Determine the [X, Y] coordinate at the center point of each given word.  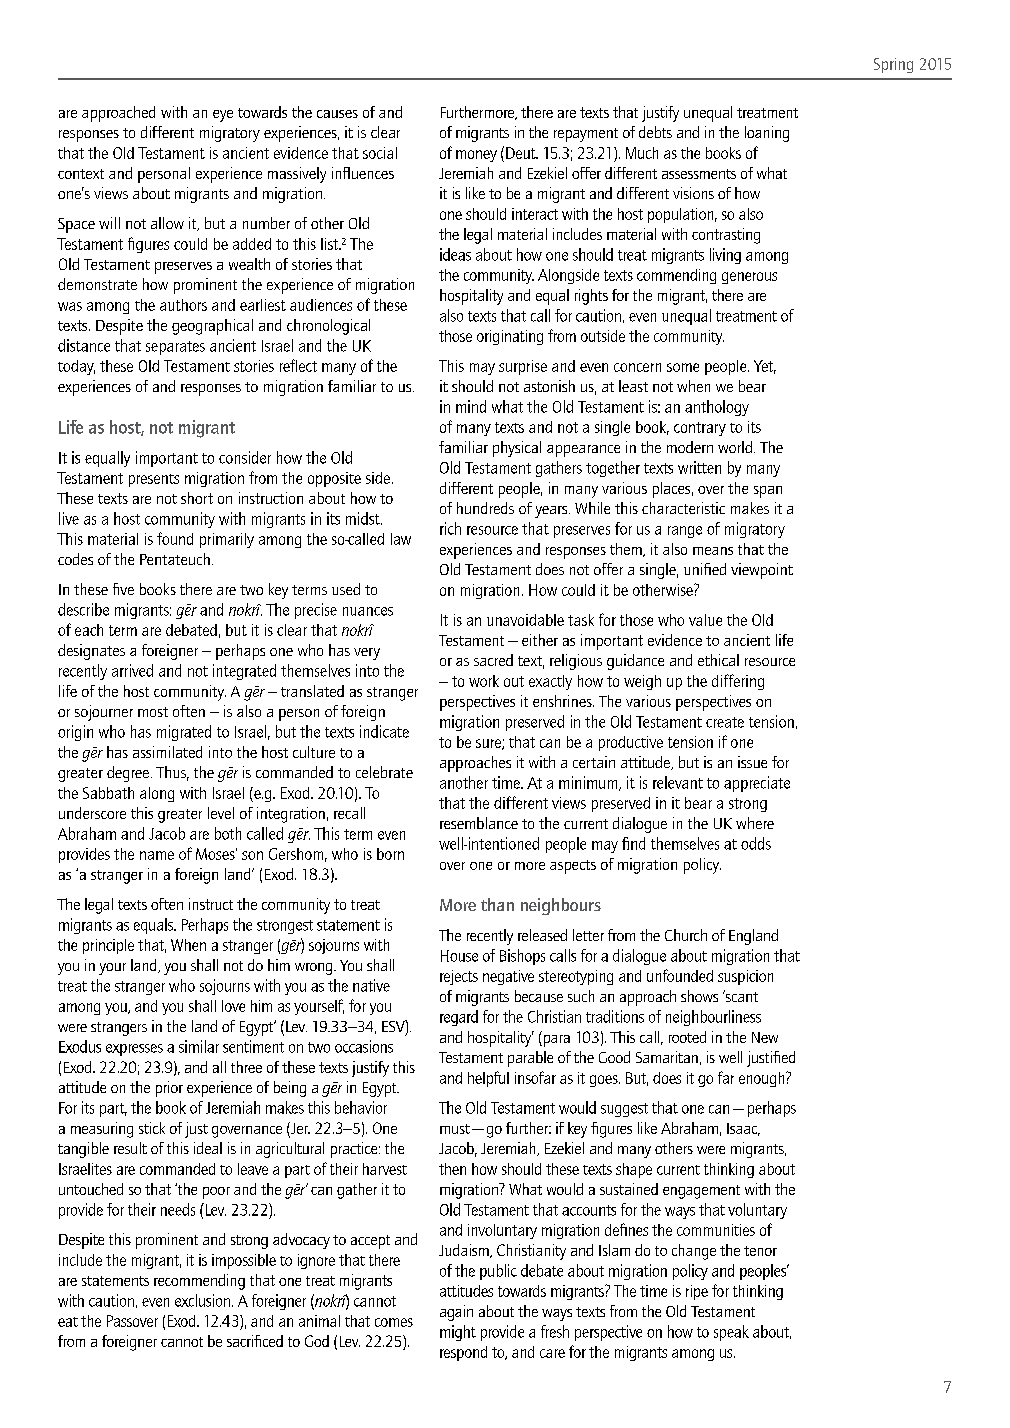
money [476, 156]
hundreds [485, 508]
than [497, 904]
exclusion [204, 1300]
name [157, 855]
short [197, 498]
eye [223, 116]
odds [756, 843]
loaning [767, 134]
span [768, 492]
